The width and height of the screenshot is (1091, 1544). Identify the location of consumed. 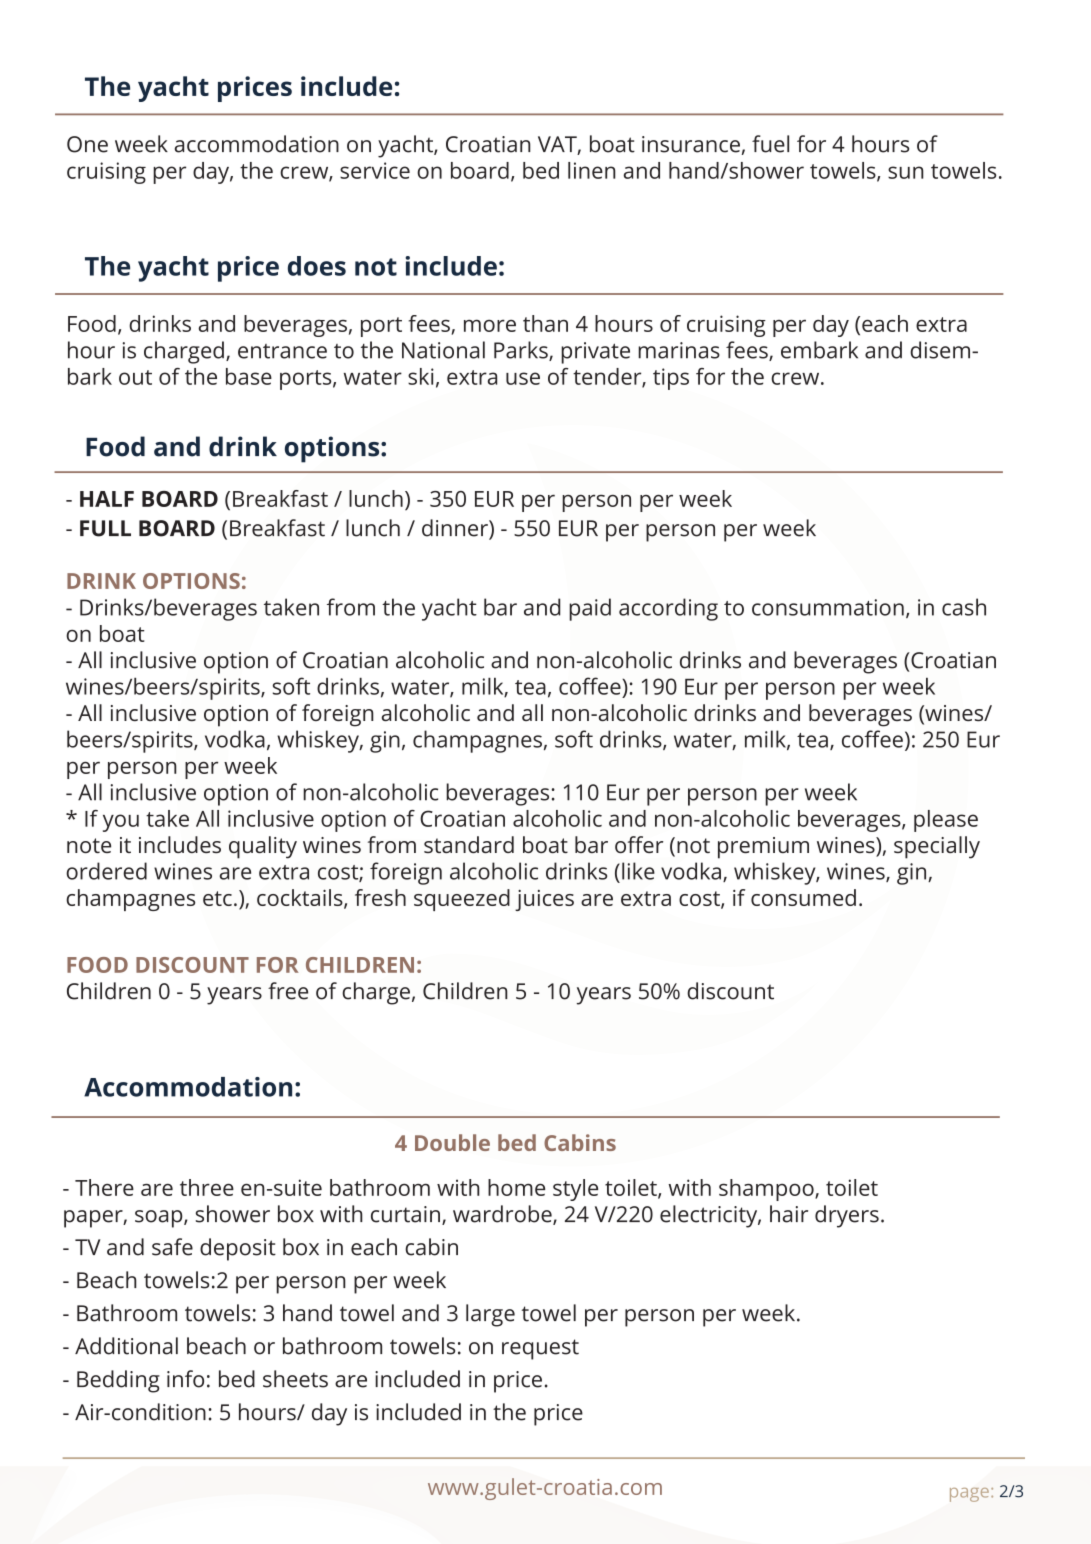
(803, 897).
